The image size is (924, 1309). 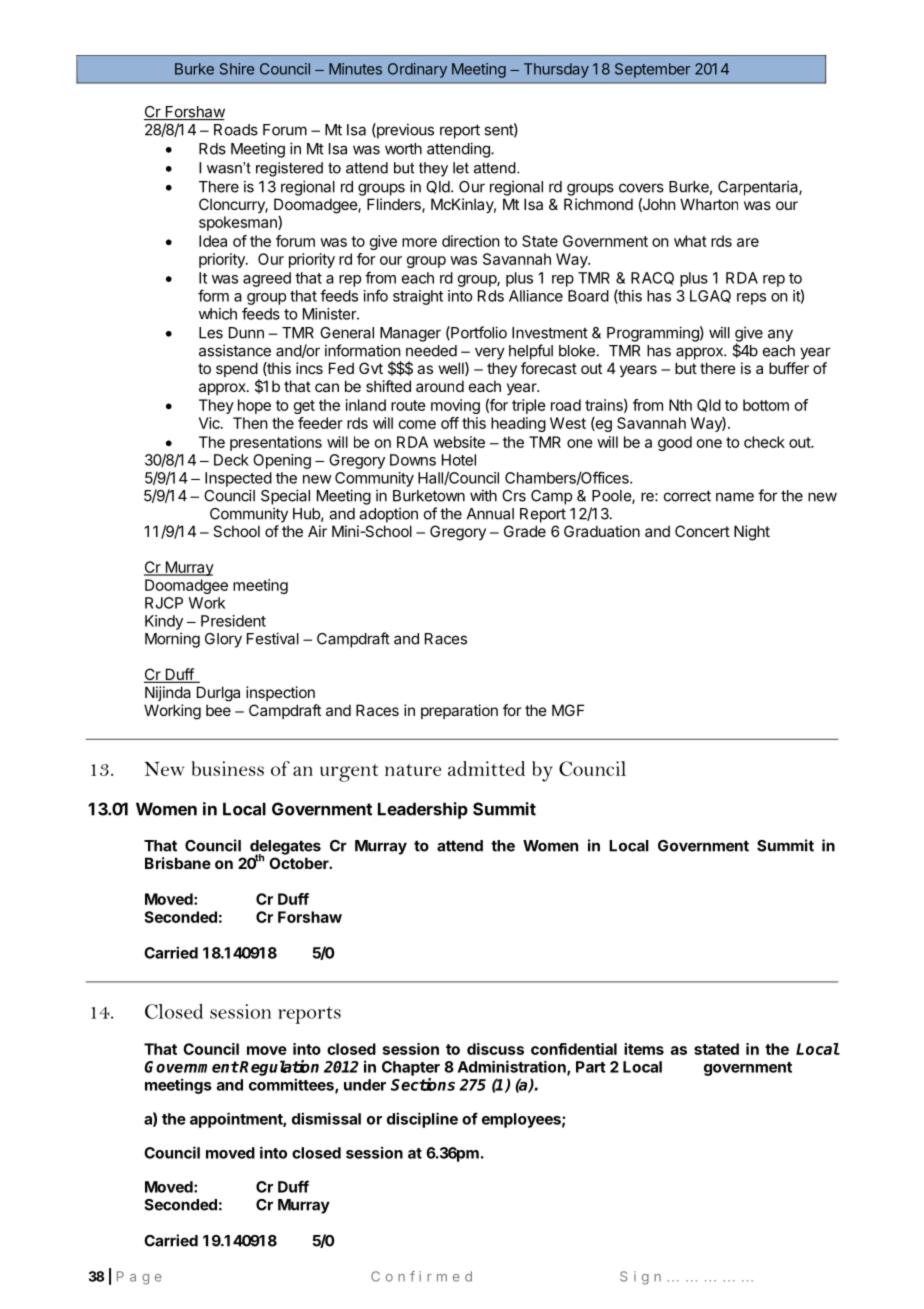 What do you see at coordinates (237, 69) in the image?
I see `Shire` at bounding box center [237, 69].
